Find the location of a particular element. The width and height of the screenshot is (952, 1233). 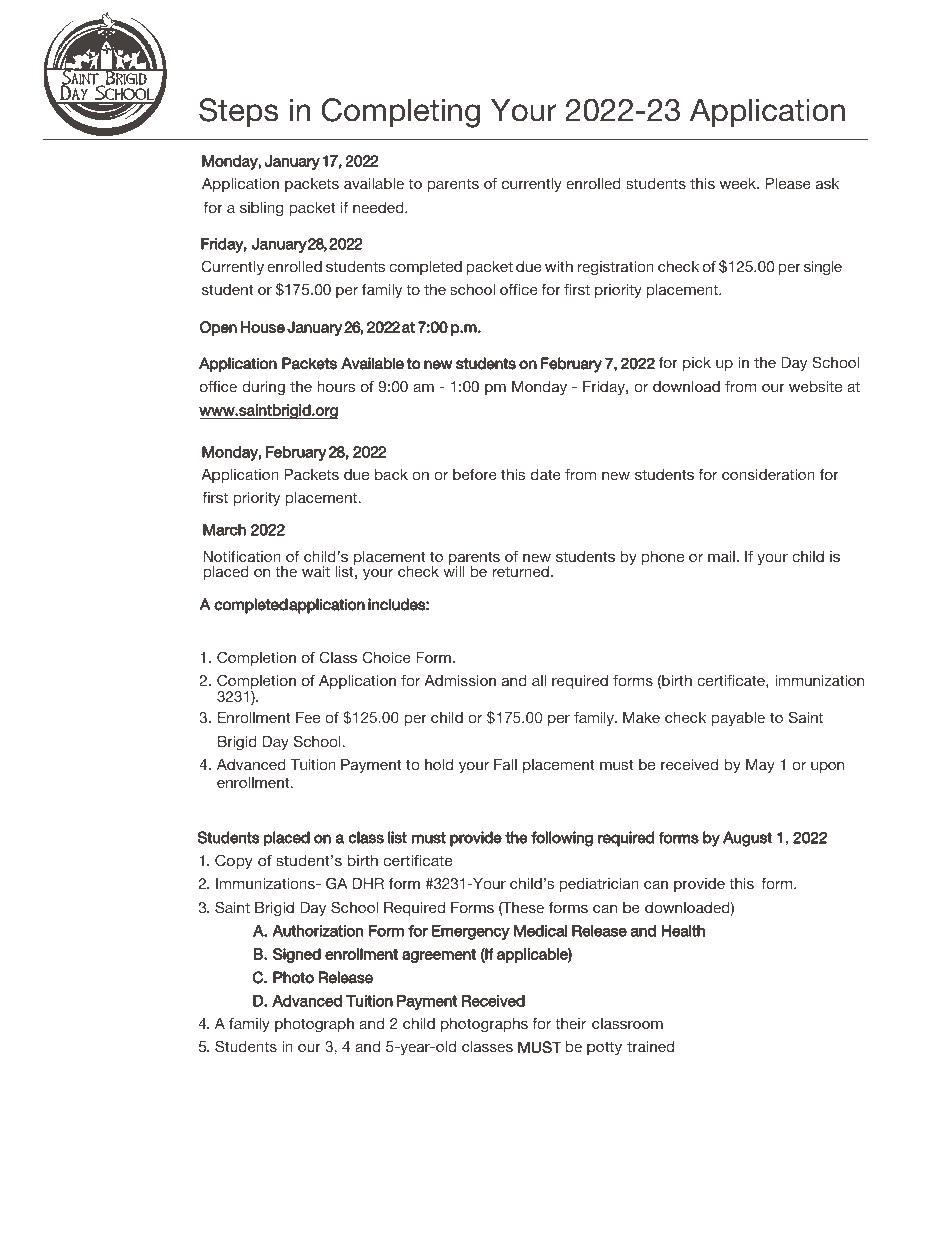

House is located at coordinates (263, 327).
